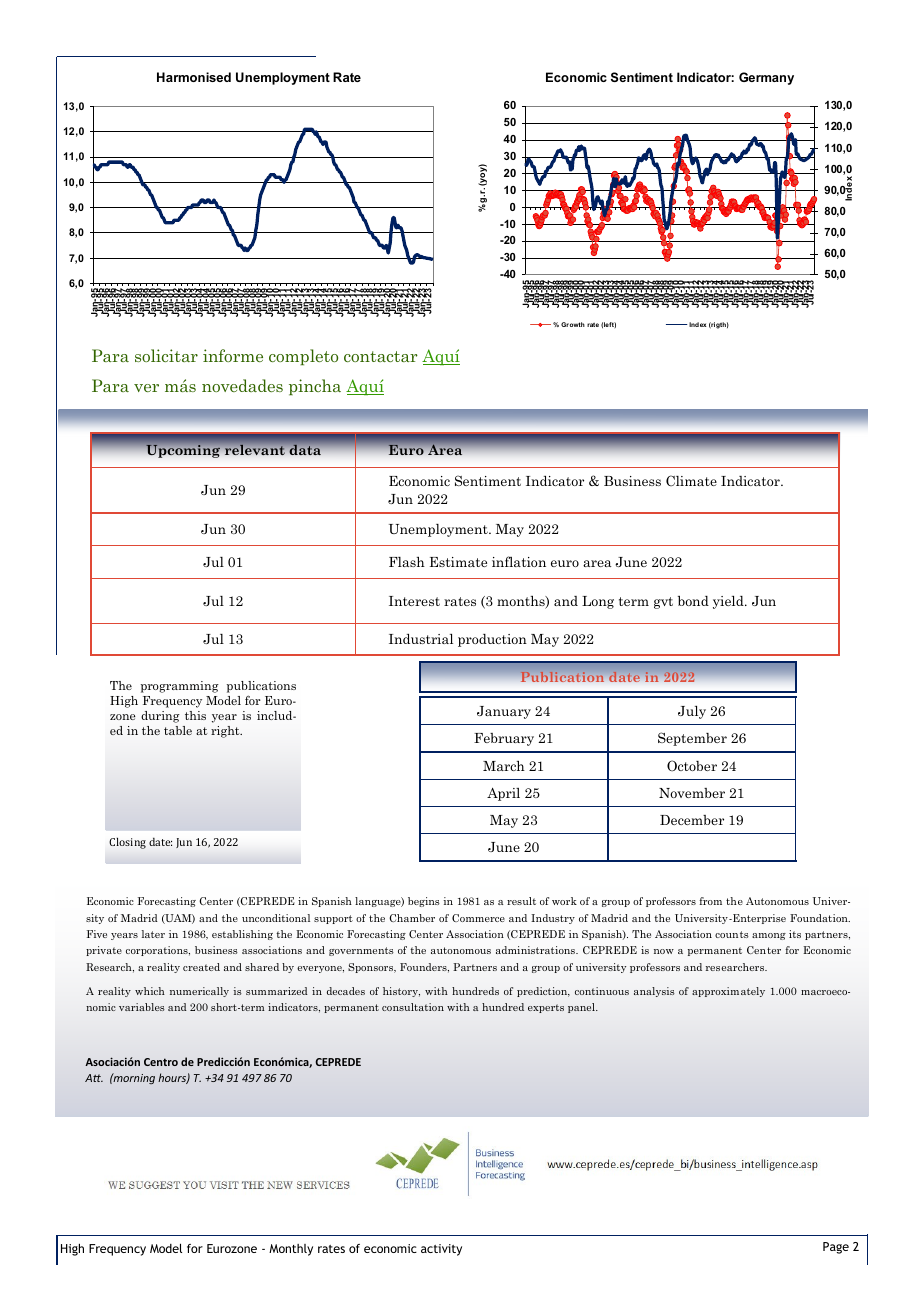  Describe the element at coordinates (836, 1248) in the screenshot. I see `Page` at that location.
